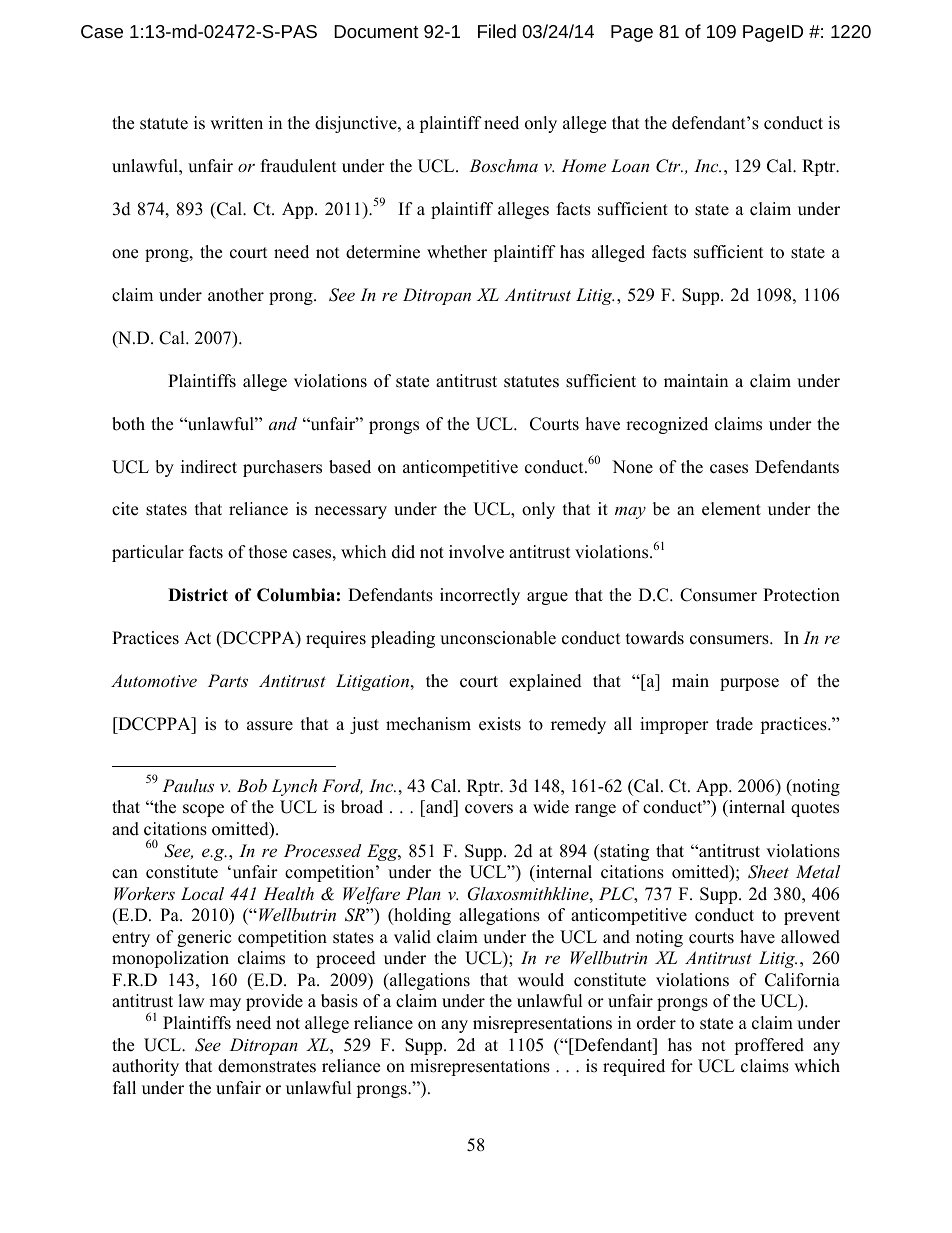 Image resolution: width=952 pixels, height=1233 pixels. I want to click on Ctr, so click(669, 166).
